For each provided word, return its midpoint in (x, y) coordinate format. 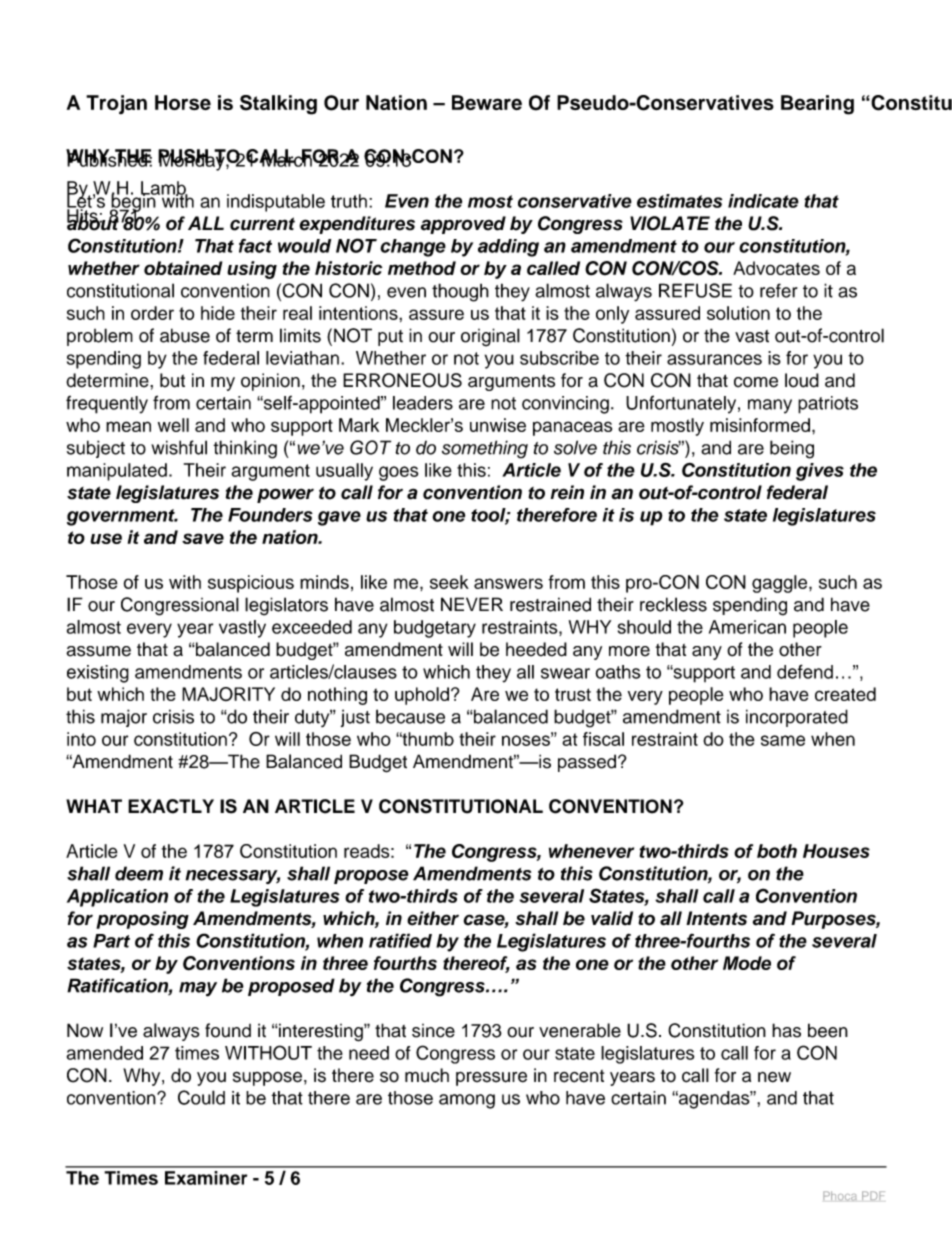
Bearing (817, 105)
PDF (873, 1195)
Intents (716, 918)
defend (805, 671)
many (770, 406)
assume (98, 651)
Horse (183, 102)
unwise (498, 425)
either (433, 918)
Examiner (206, 1178)
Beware (487, 102)
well (173, 425)
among (467, 1101)
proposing (142, 920)
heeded (536, 649)
